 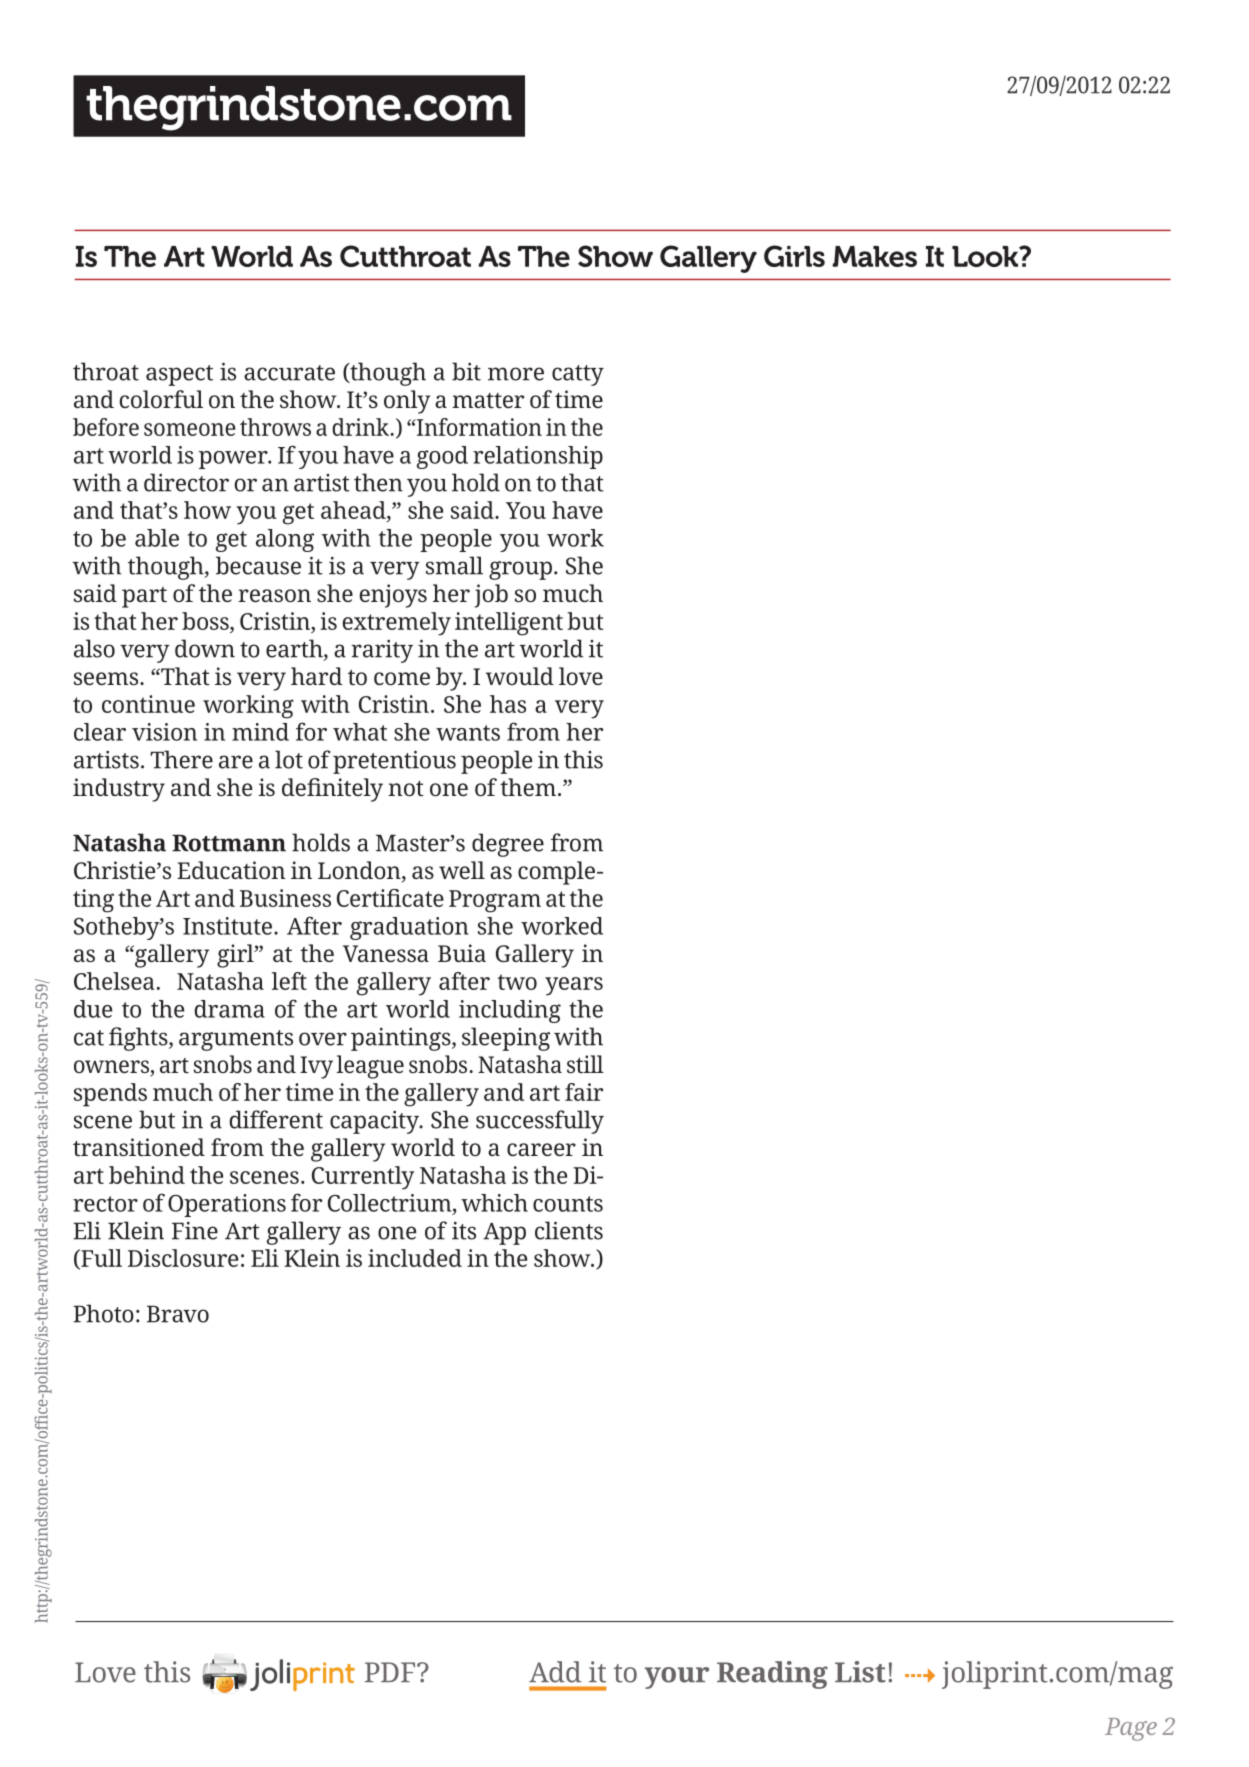 I want to click on drama, so click(x=229, y=1009).
